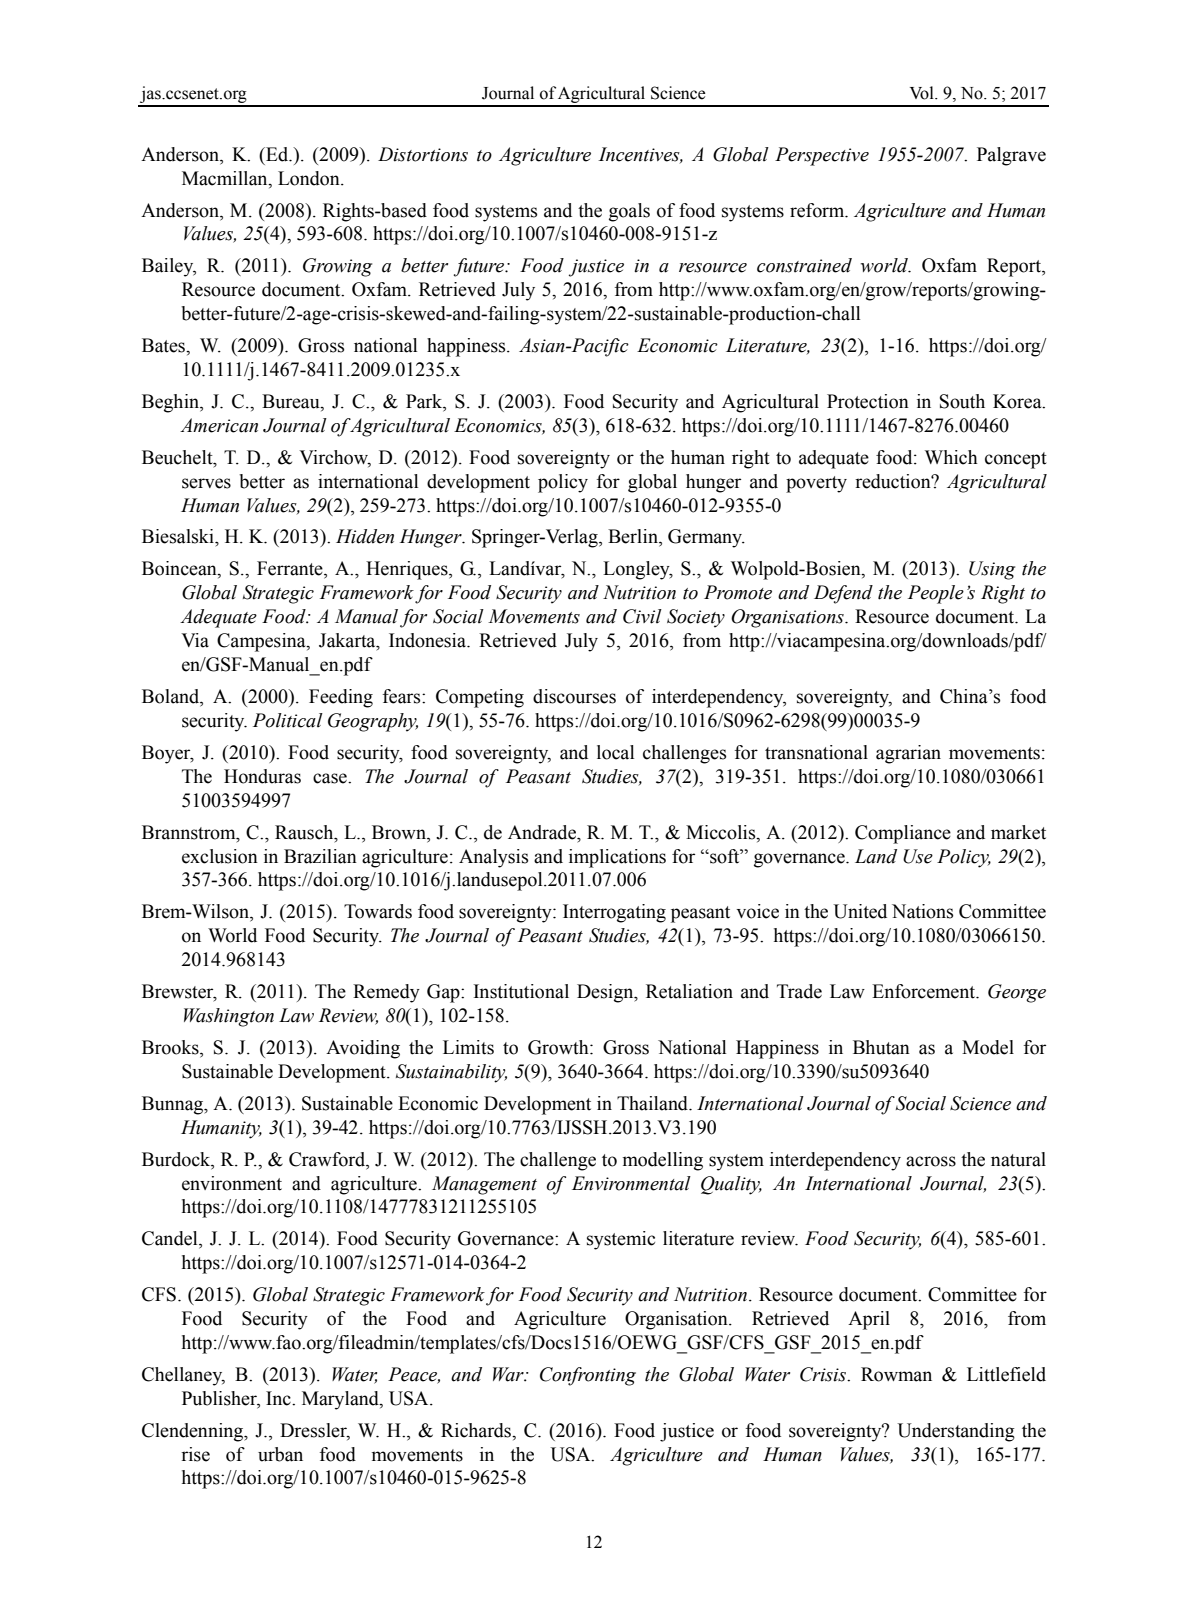 This screenshot has width=1187, height=1611. I want to click on Confronting, so click(588, 1376).
